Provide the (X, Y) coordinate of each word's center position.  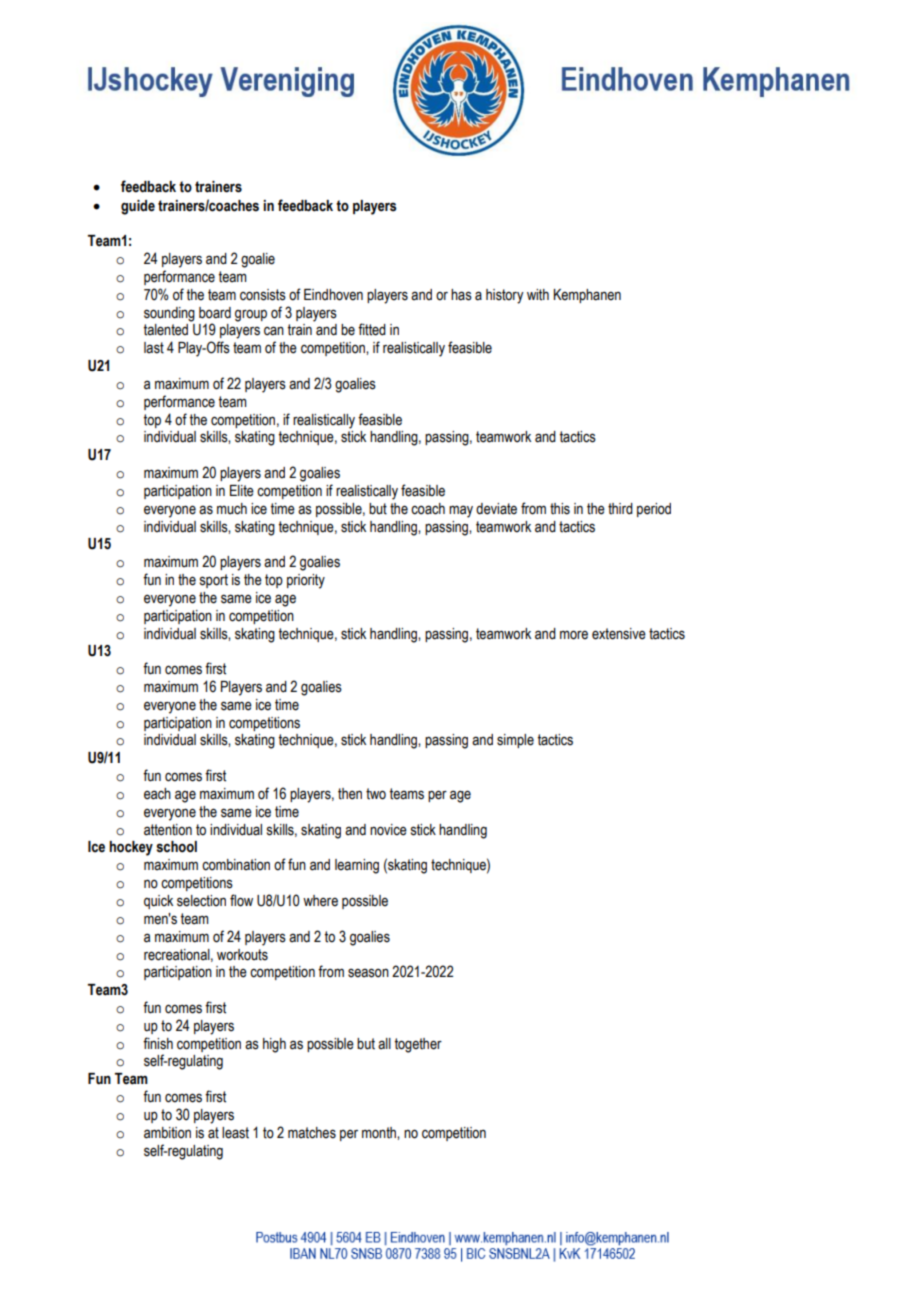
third (620, 509)
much (232, 509)
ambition (167, 1133)
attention (168, 830)
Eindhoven (333, 295)
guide (138, 207)
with (538, 295)
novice (388, 830)
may (461, 511)
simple (515, 741)
